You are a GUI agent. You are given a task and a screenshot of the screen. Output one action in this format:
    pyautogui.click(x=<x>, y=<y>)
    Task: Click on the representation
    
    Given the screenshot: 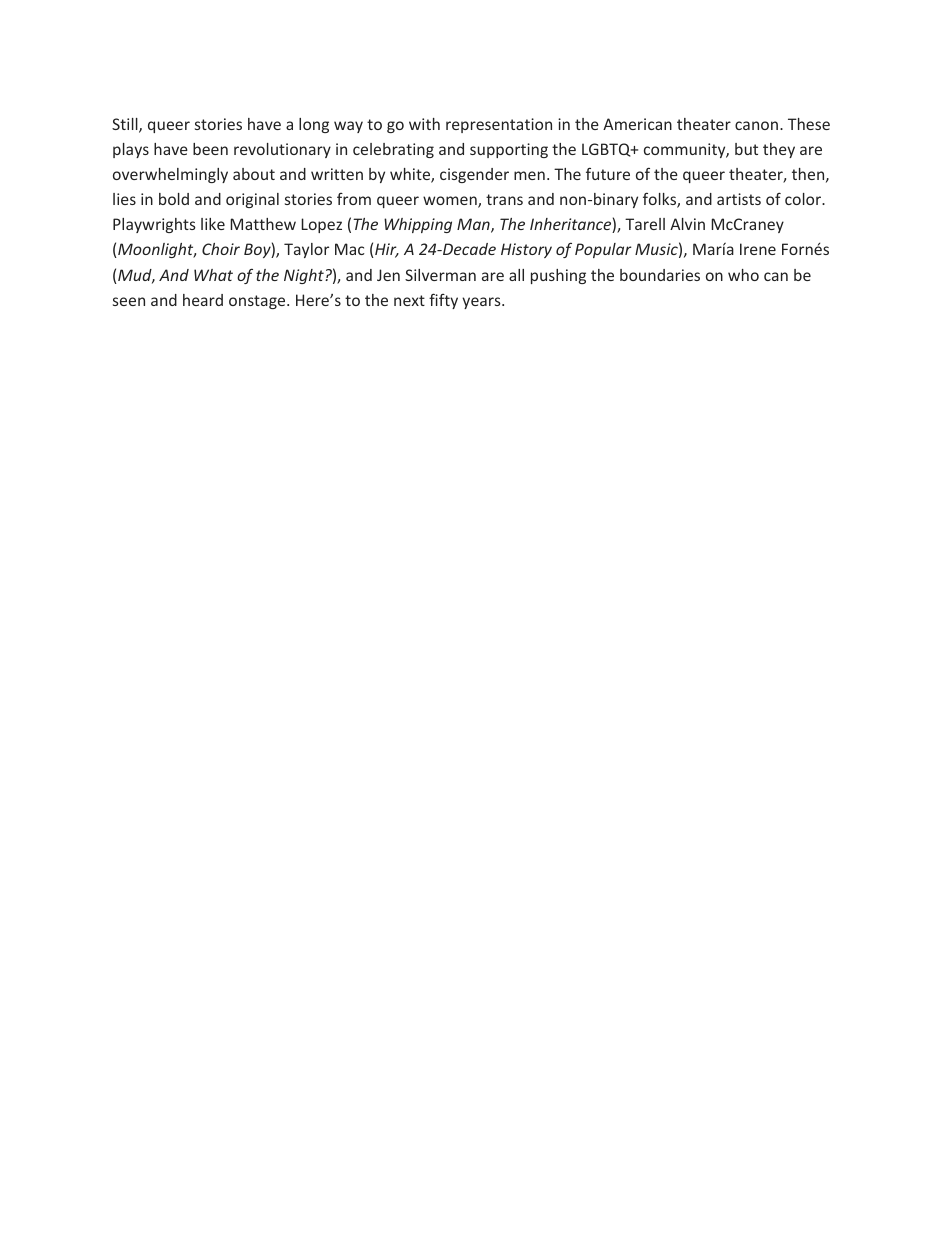 What is the action you would take?
    pyautogui.click(x=499, y=125)
